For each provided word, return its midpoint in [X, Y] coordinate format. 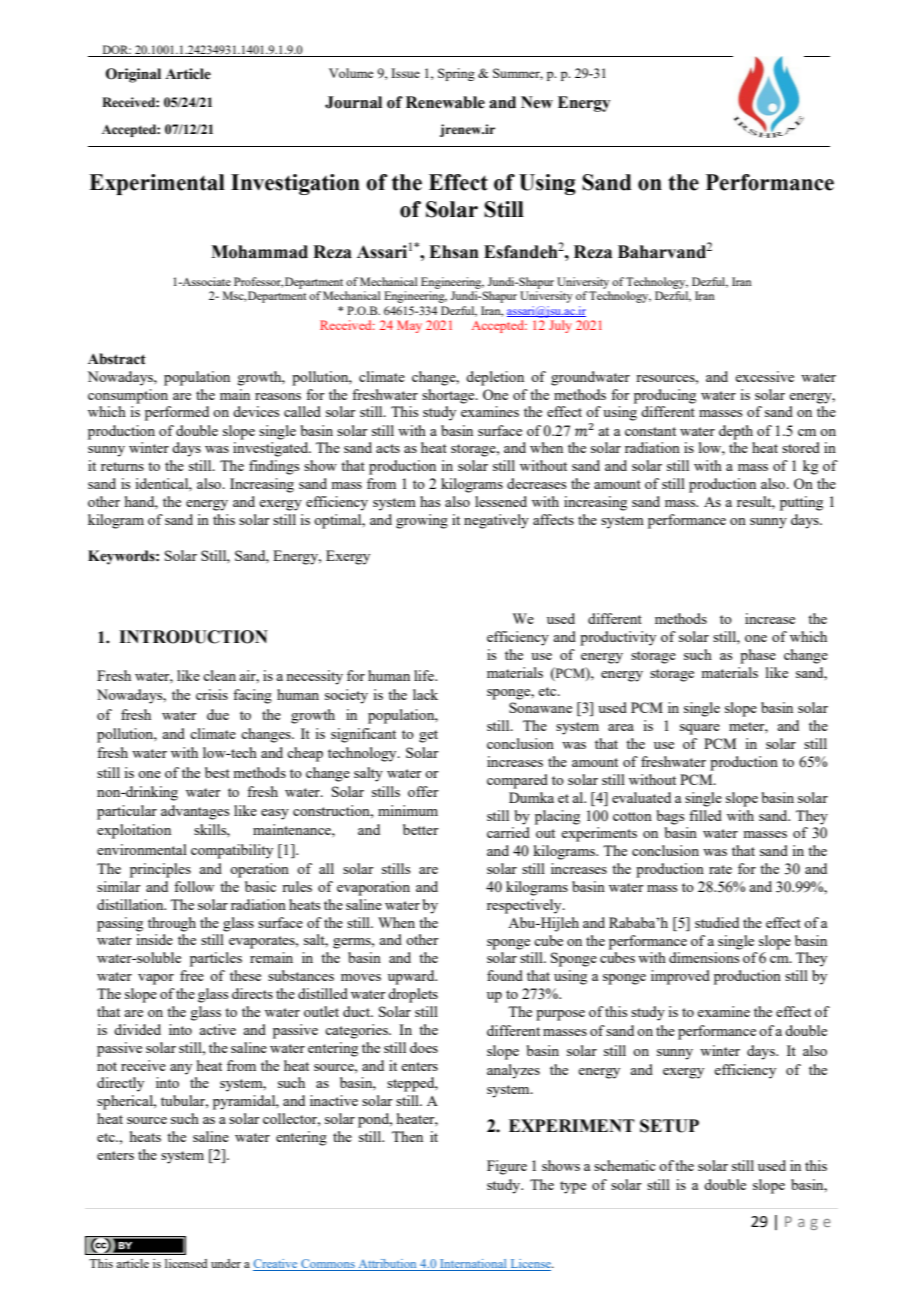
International [473, 1265]
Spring [456, 74]
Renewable [445, 102]
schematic [625, 1165]
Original [133, 75]
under [226, 1263]
